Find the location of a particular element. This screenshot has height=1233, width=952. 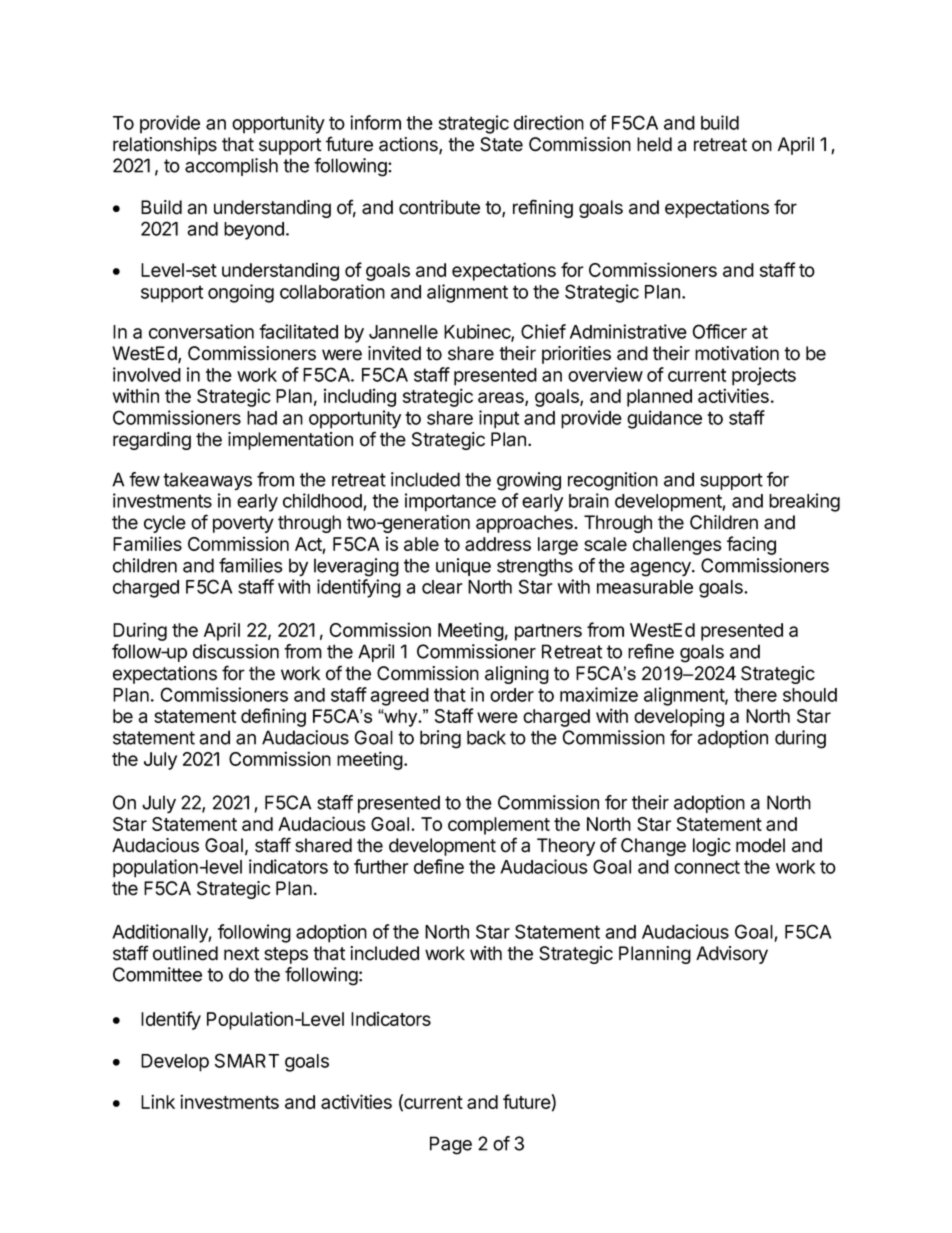

had is located at coordinates (262, 418).
